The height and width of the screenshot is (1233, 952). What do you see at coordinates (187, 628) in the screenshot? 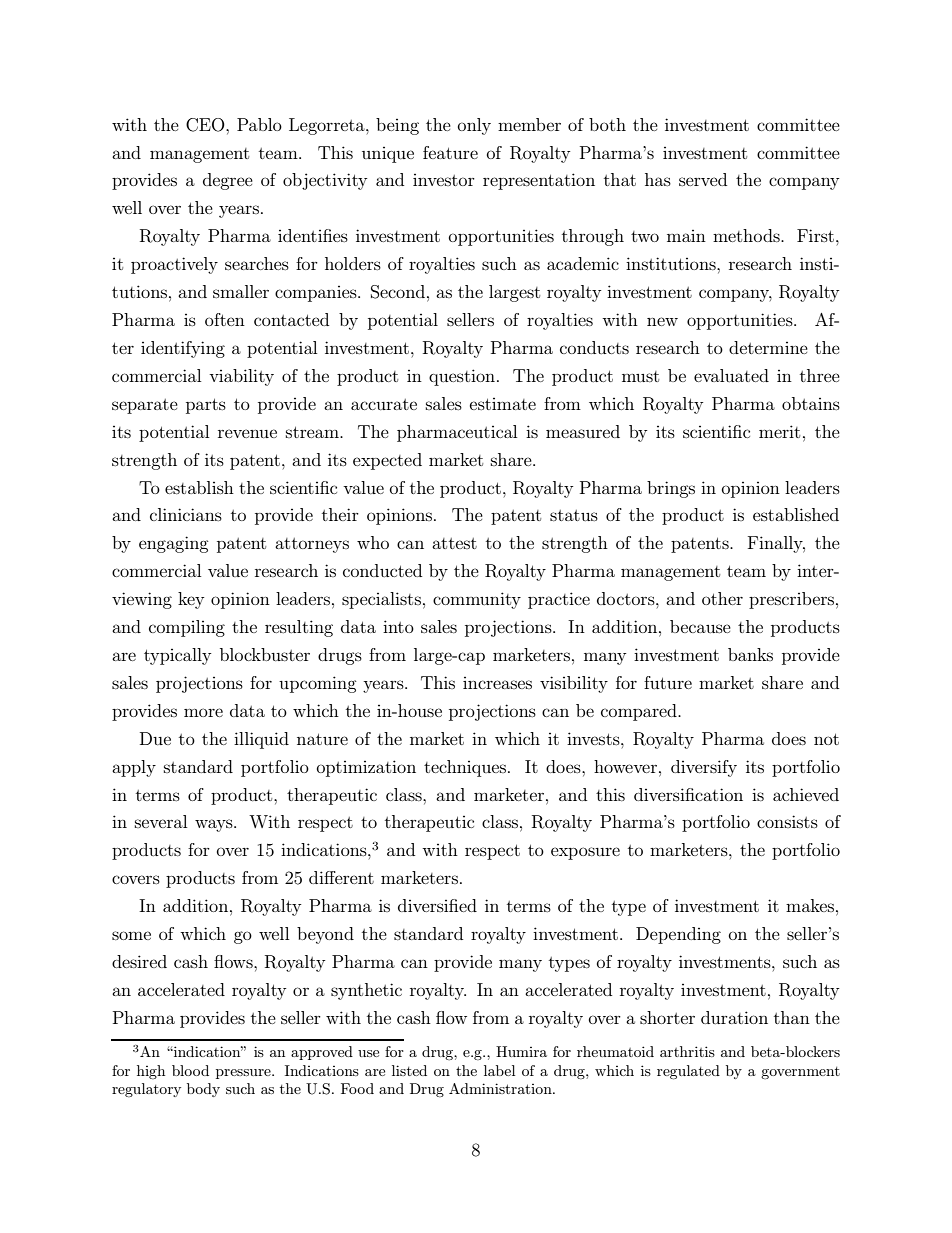
I see `compiling` at bounding box center [187, 628].
